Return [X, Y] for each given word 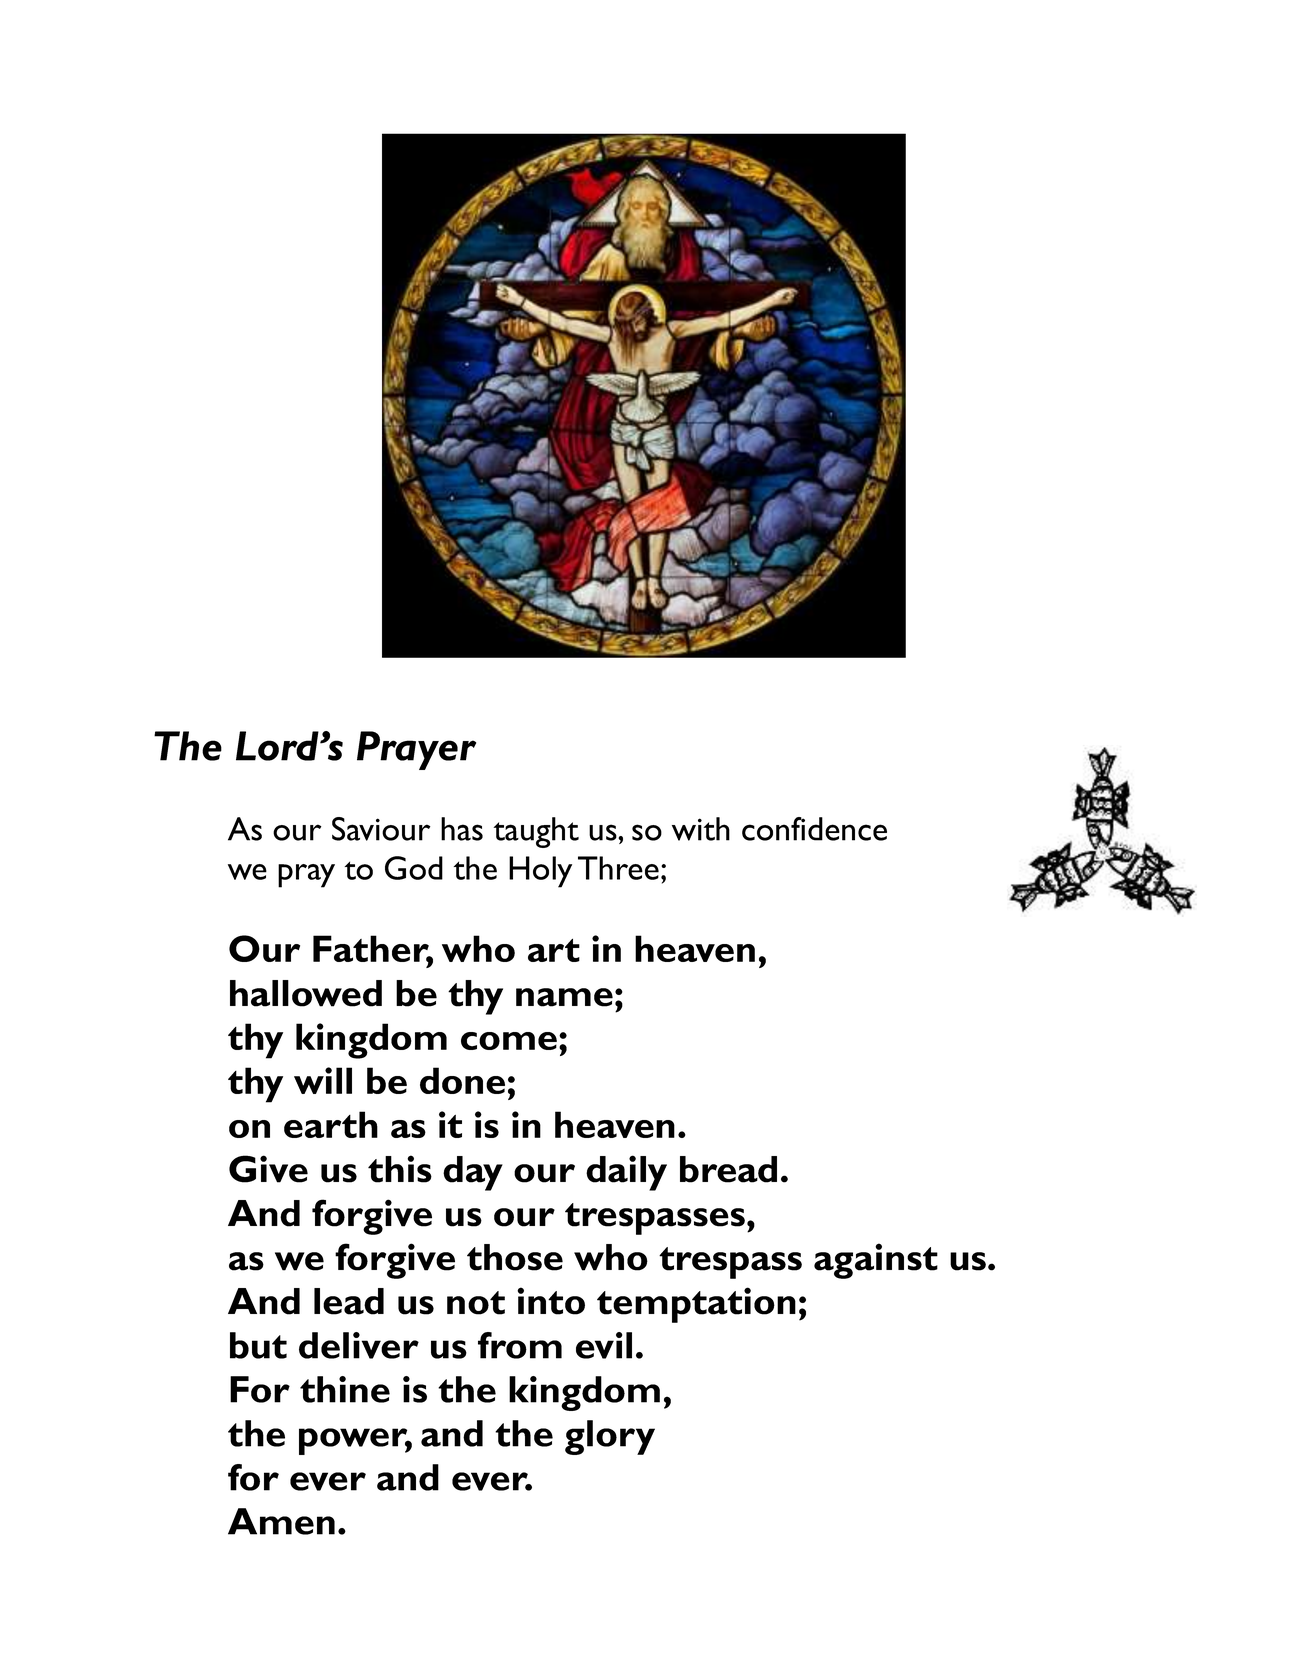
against [876, 1261]
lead [349, 1301]
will [323, 1080]
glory [610, 1437]
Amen [281, 1521]
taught [536, 832]
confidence [814, 829]
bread [728, 1169]
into [551, 1301]
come [510, 1041]
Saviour [381, 829]
